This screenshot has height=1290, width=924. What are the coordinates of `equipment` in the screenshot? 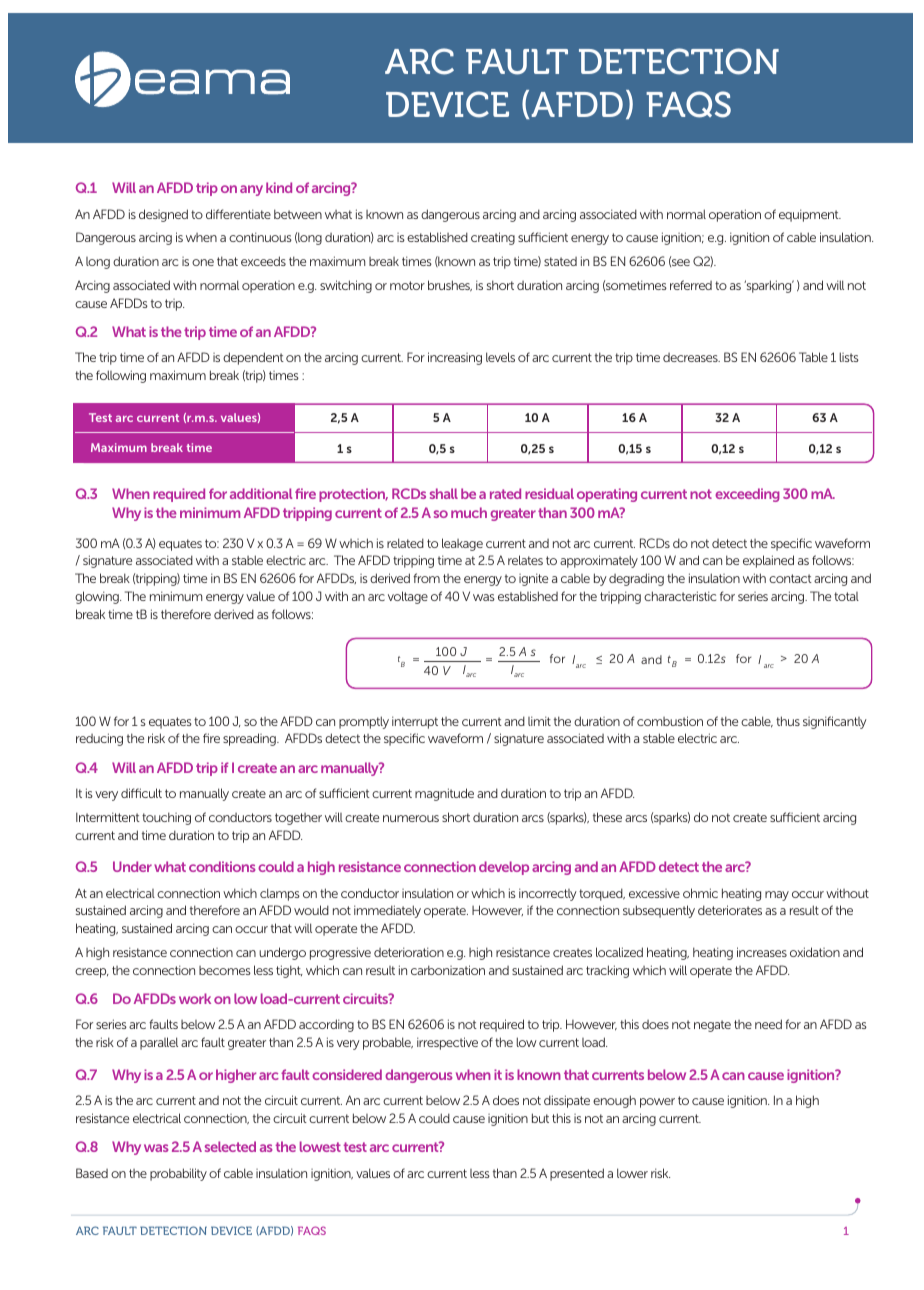 It's located at (810, 215).
